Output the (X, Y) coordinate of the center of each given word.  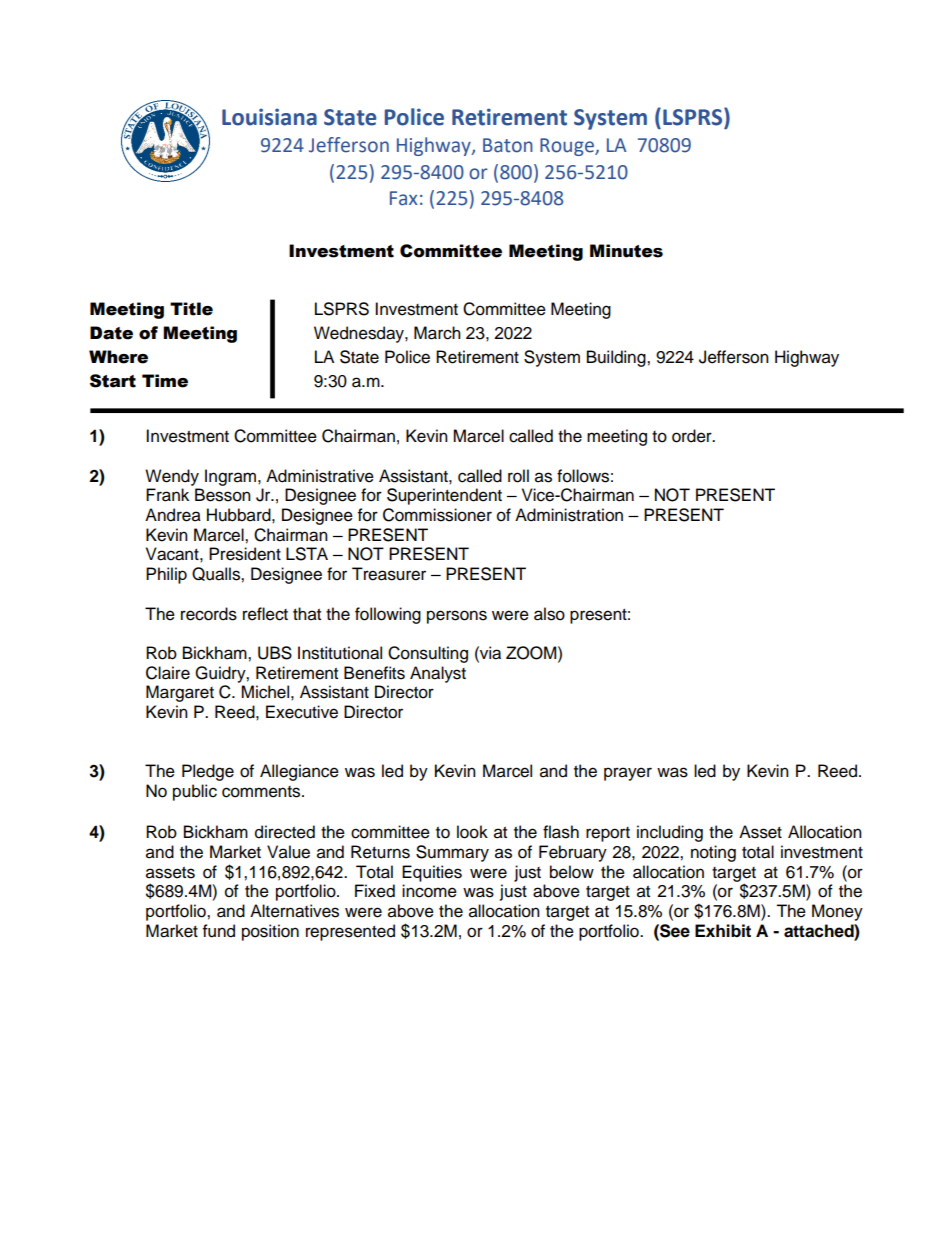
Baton (508, 145)
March (437, 333)
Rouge (568, 147)
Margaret (180, 693)
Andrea (173, 515)
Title (191, 309)
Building (617, 358)
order (693, 436)
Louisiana (269, 117)
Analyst (438, 674)
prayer (628, 774)
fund (219, 931)
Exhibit (723, 931)
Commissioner (437, 515)
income (429, 891)
